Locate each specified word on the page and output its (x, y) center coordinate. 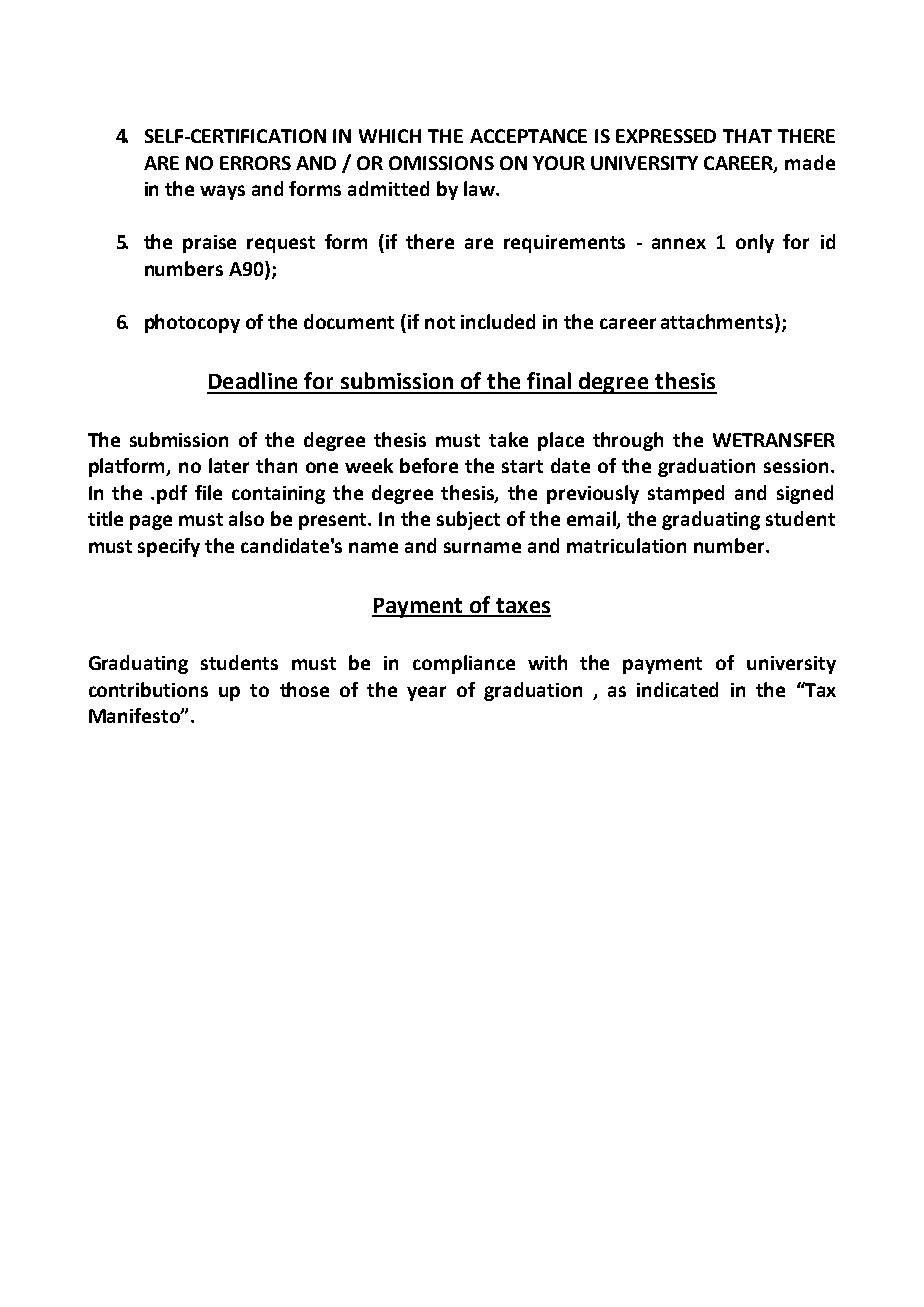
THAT (747, 136)
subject (468, 520)
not (440, 322)
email (592, 520)
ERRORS (255, 163)
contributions (148, 689)
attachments (718, 323)
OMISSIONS (441, 163)
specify (169, 547)
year (426, 693)
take (508, 439)
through (628, 441)
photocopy (192, 323)
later (229, 465)
